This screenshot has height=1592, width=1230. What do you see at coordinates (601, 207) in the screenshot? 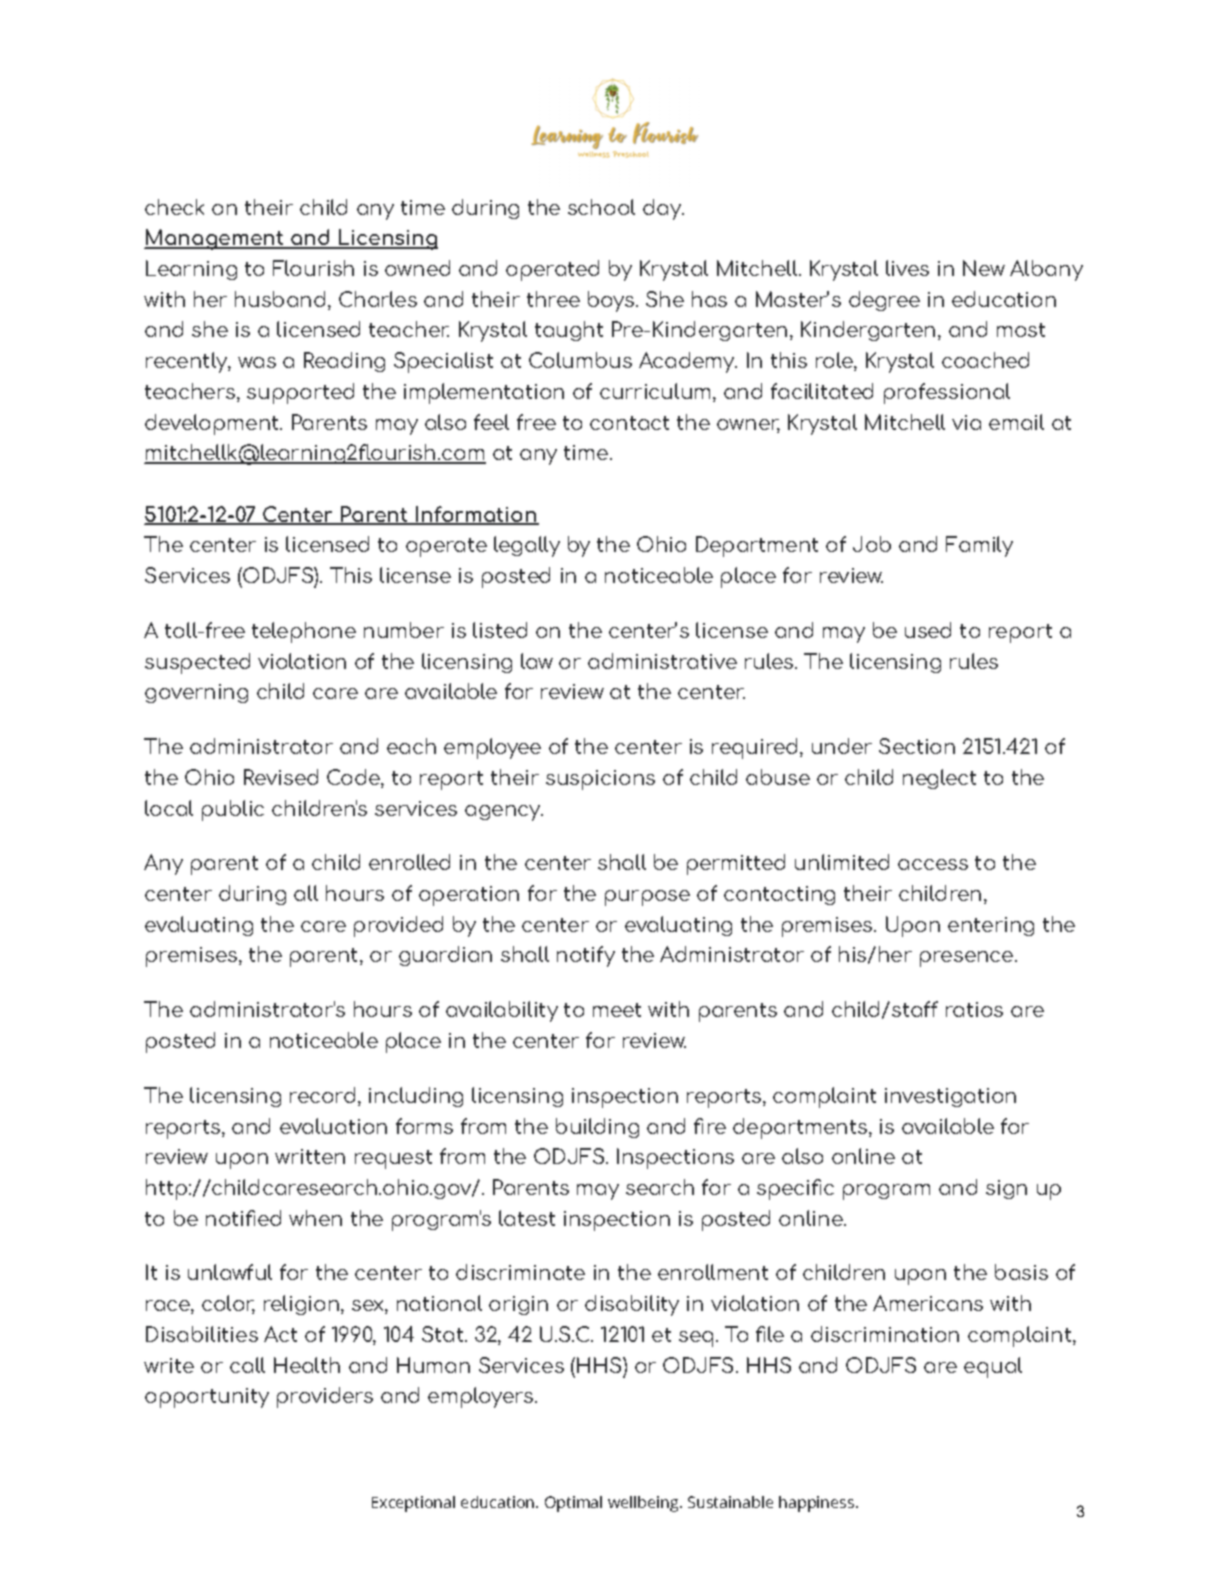
I see `school` at bounding box center [601, 207].
